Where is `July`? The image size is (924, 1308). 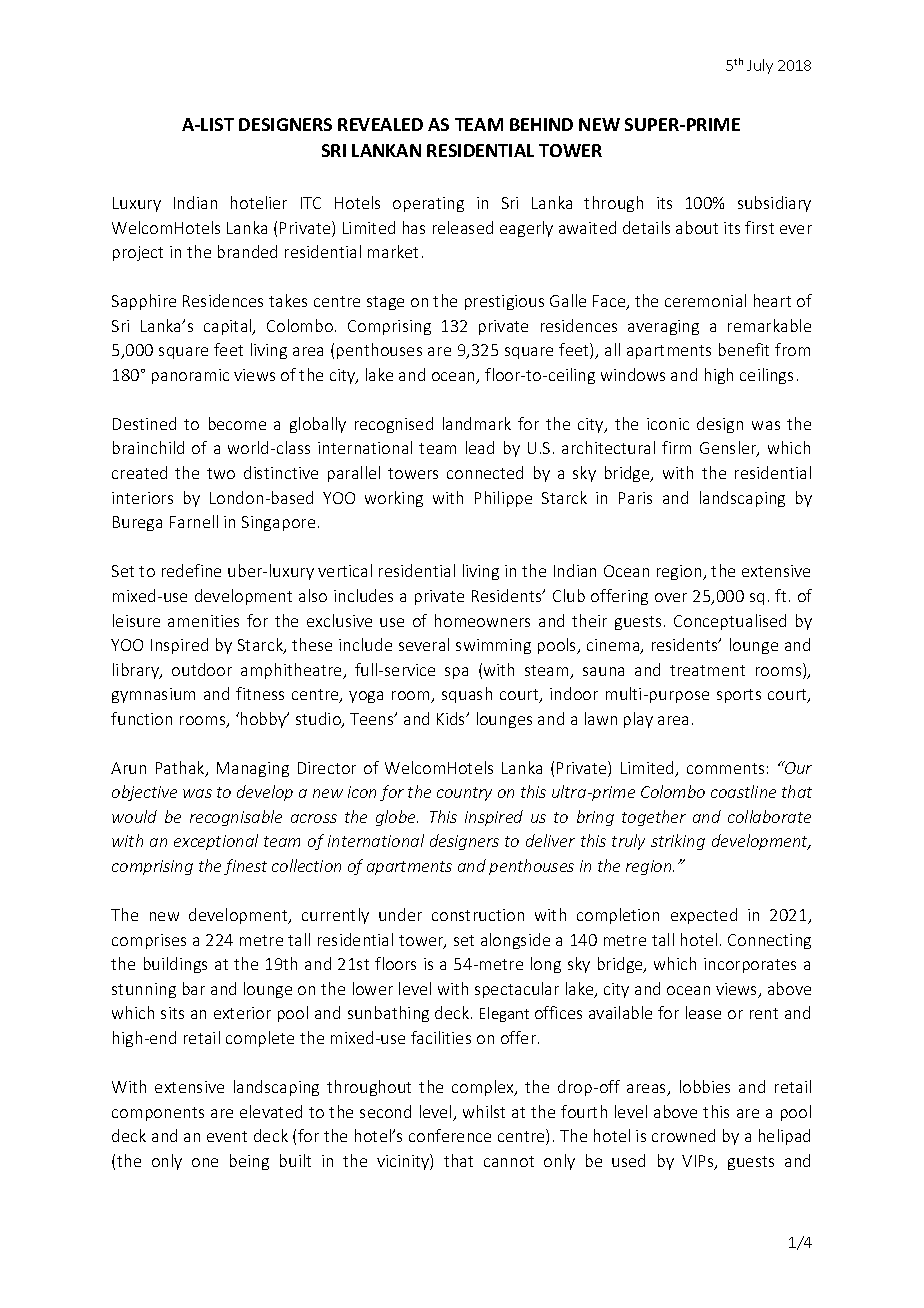
July is located at coordinates (760, 66).
